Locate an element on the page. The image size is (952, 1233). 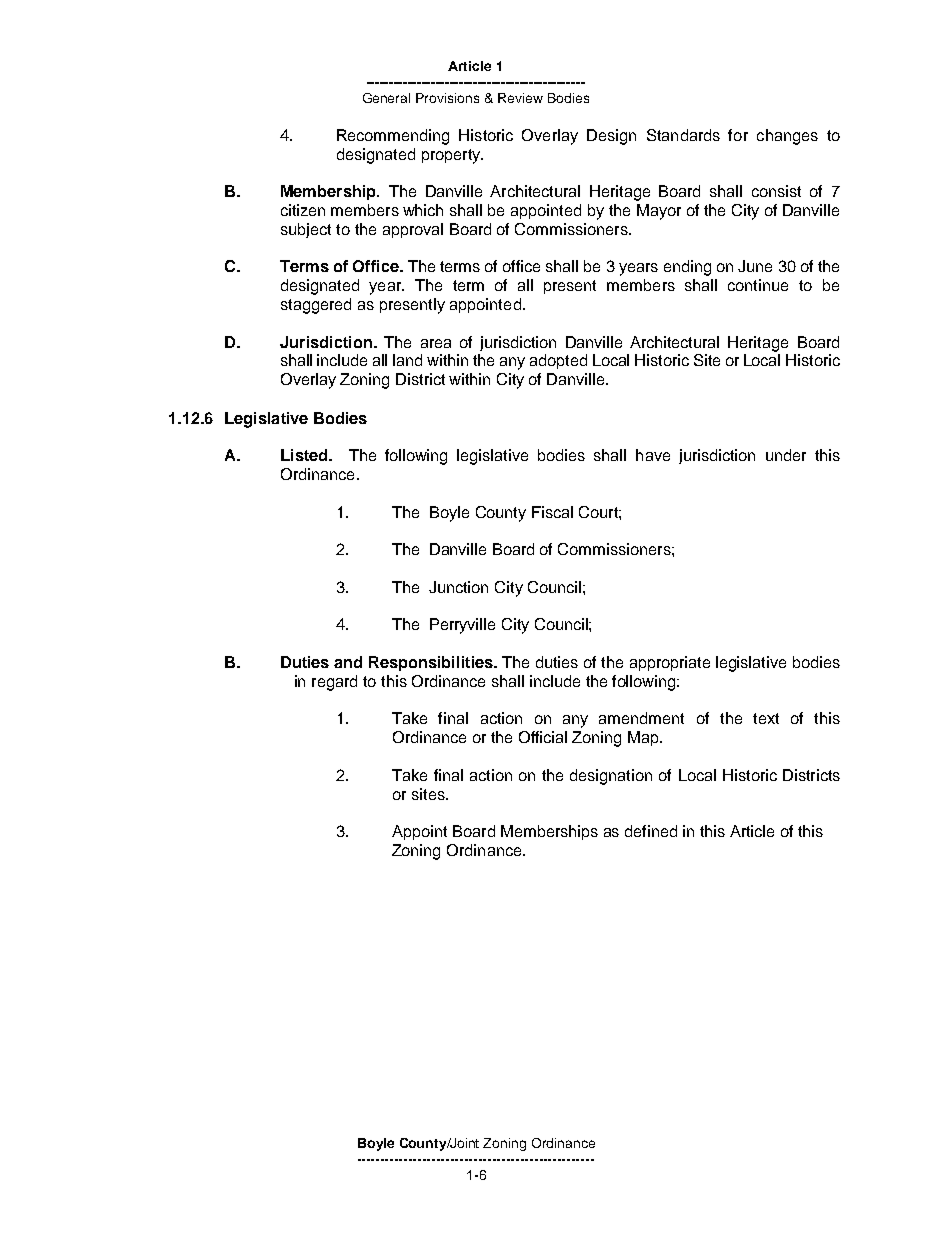
defined is located at coordinates (651, 831).
